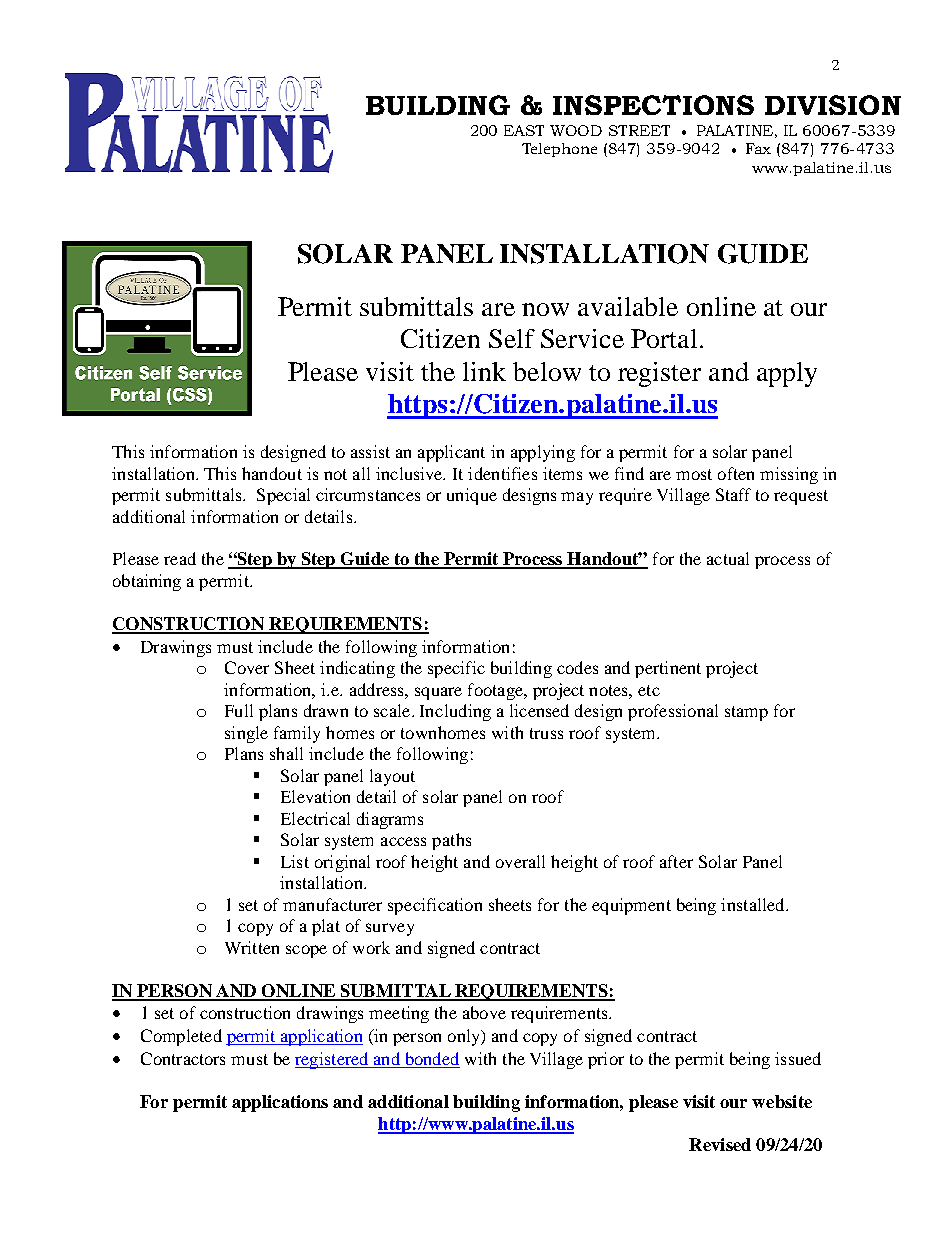  What do you see at coordinates (746, 713) in the screenshot?
I see `stamp` at bounding box center [746, 713].
